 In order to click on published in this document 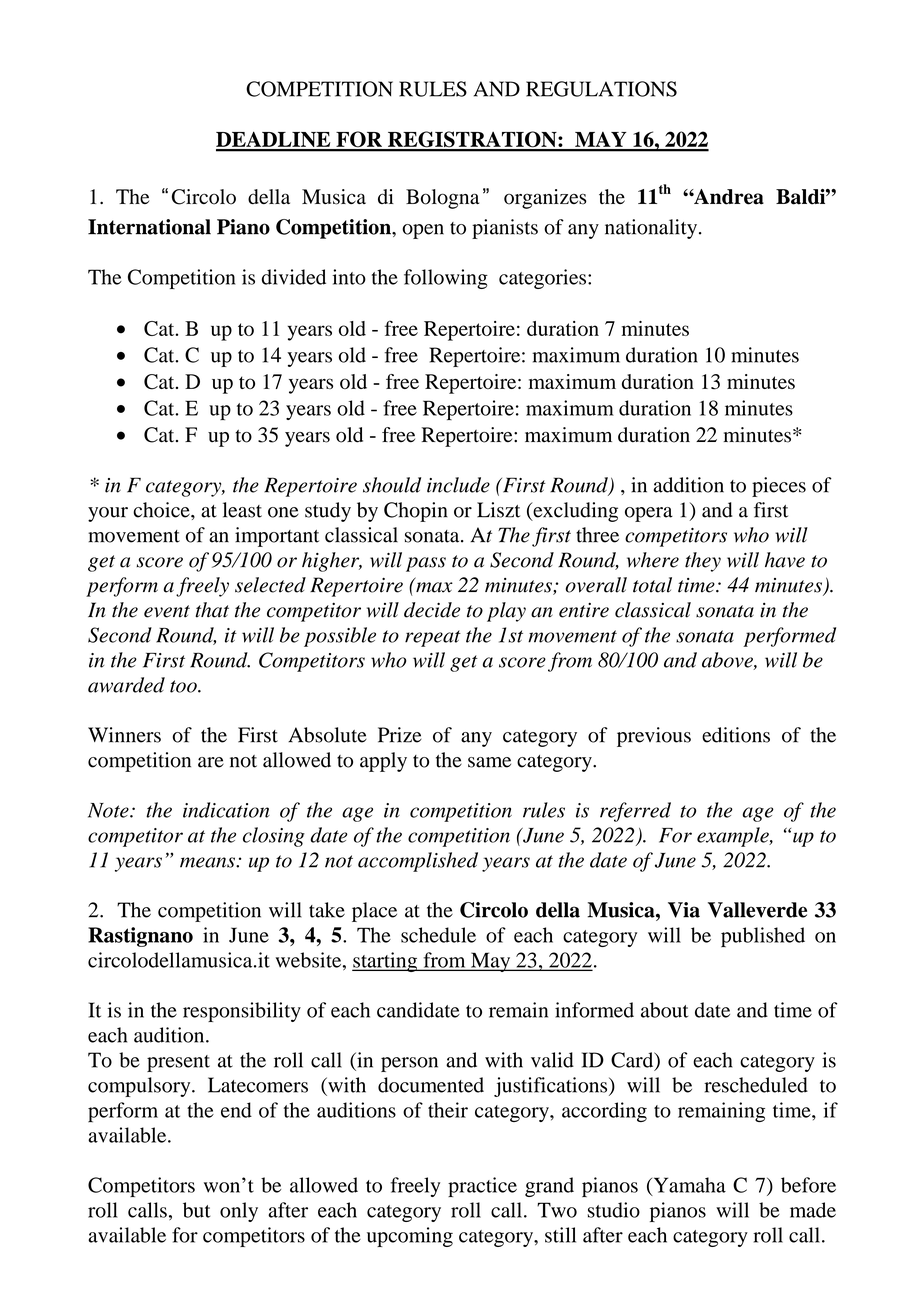, I will do `click(763, 937)`.
